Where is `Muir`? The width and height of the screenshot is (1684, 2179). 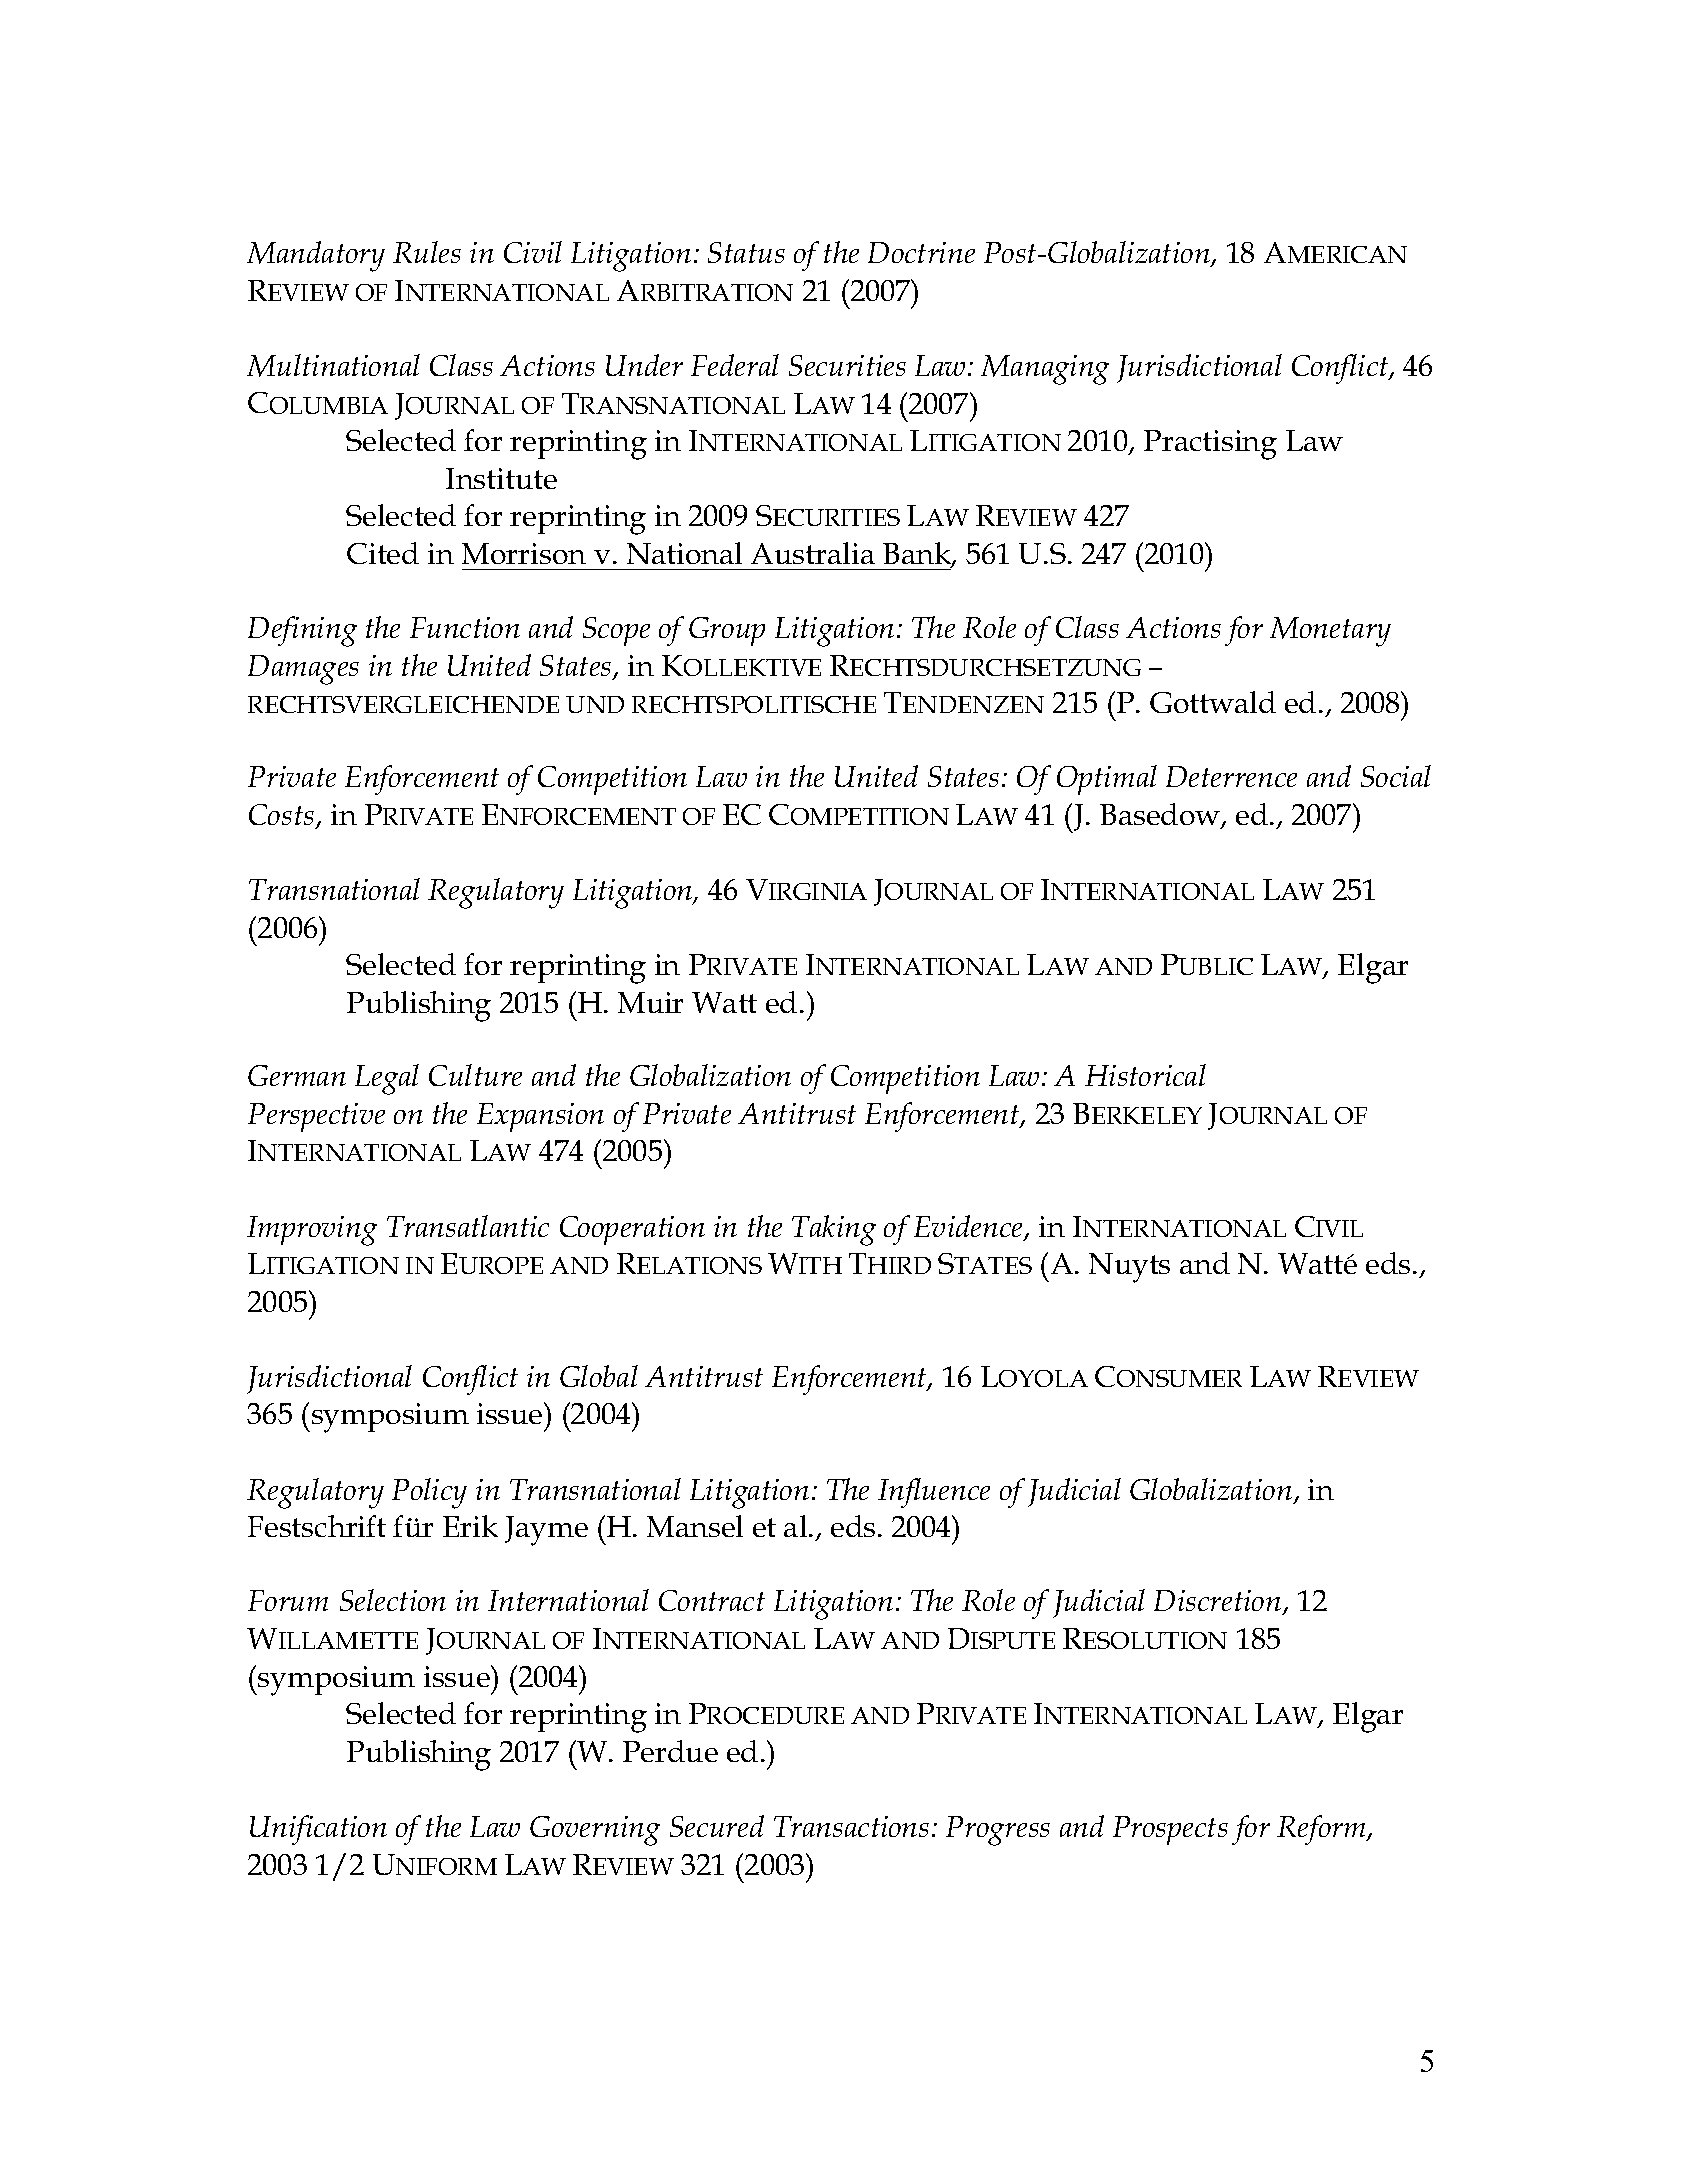 Muir is located at coordinates (650, 1002).
